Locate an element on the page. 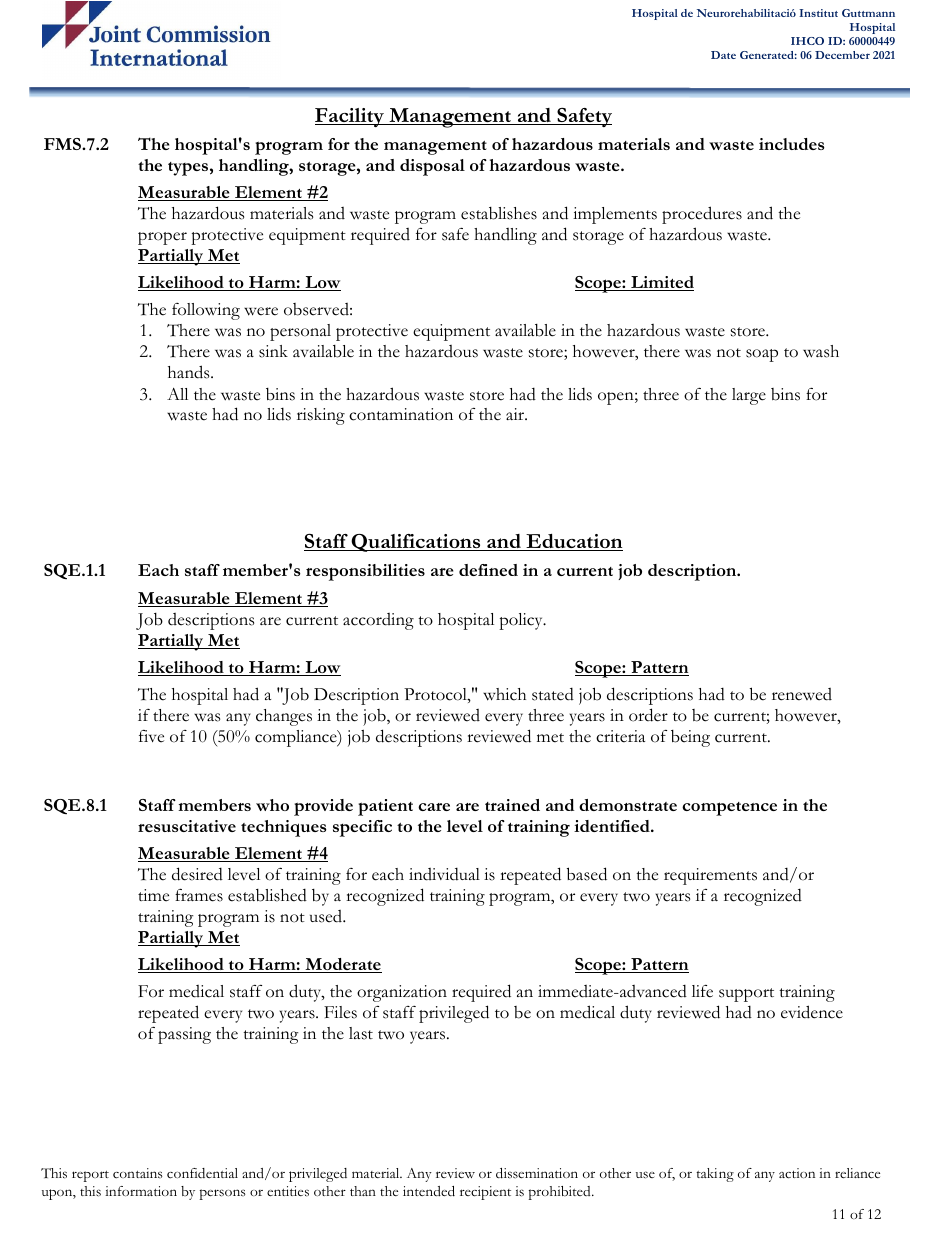 Image resolution: width=952 pixels, height=1233 pixels. disposal is located at coordinates (432, 167).
